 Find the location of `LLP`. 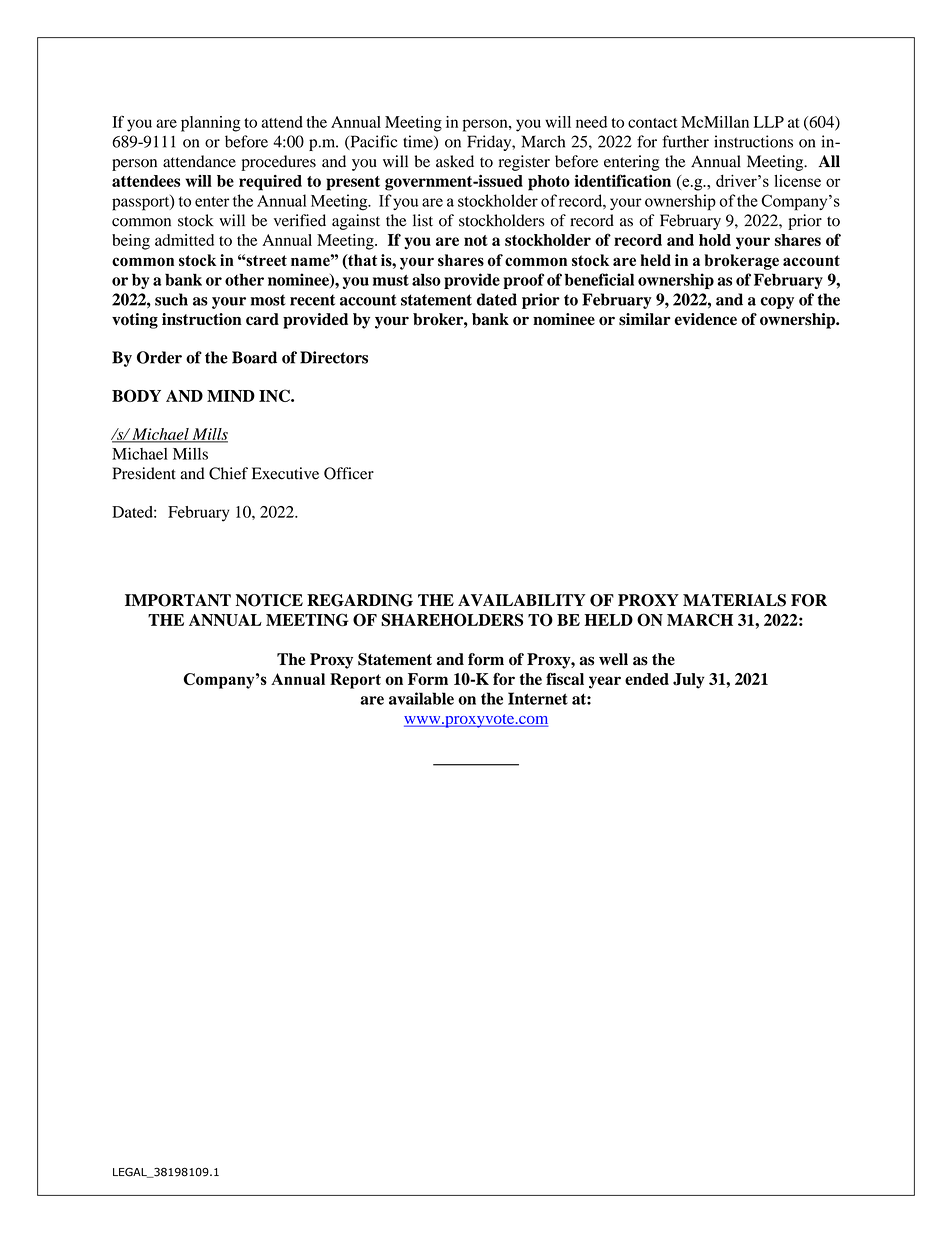

LLP is located at coordinates (769, 122).
